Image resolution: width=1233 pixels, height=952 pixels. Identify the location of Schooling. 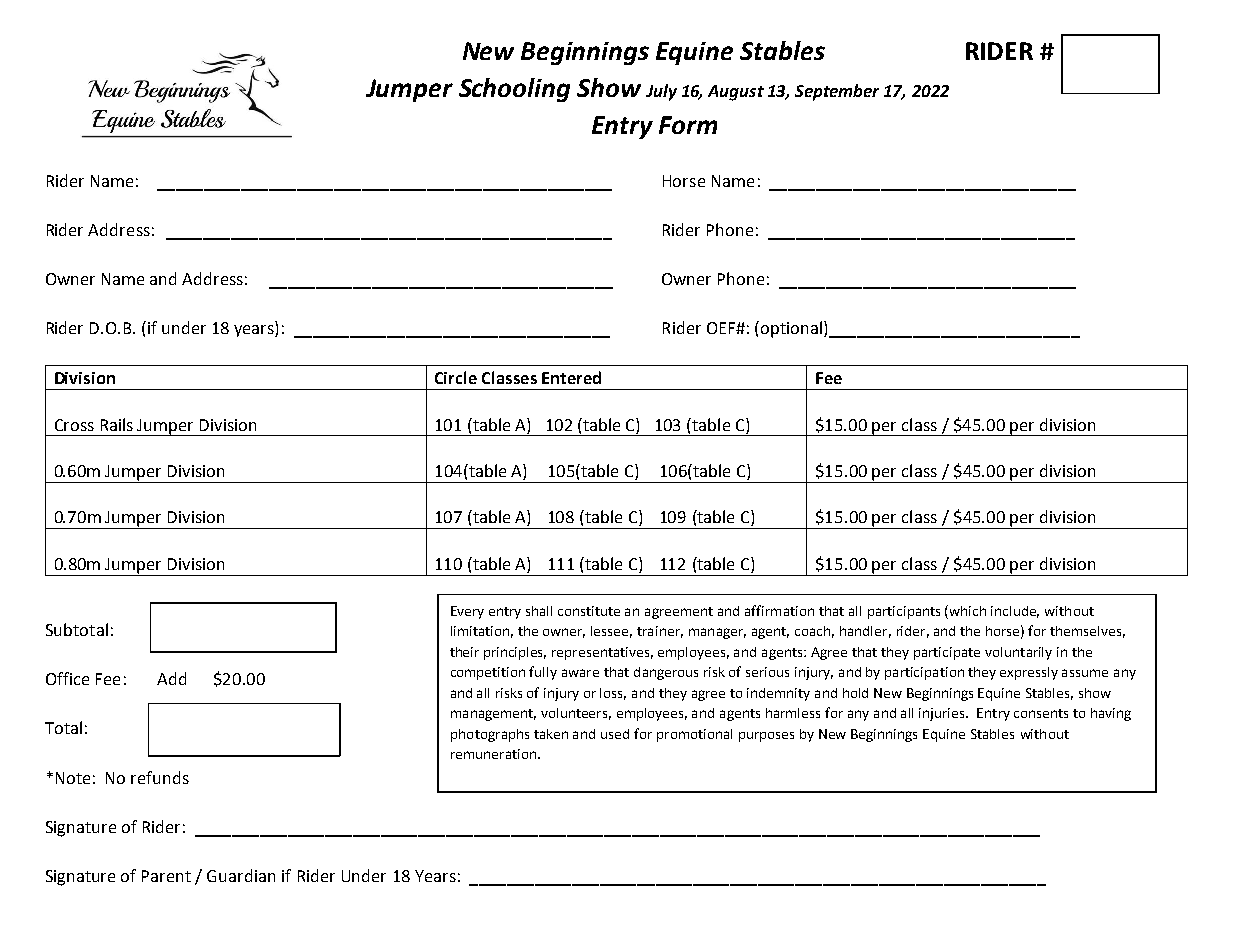
(514, 90).
